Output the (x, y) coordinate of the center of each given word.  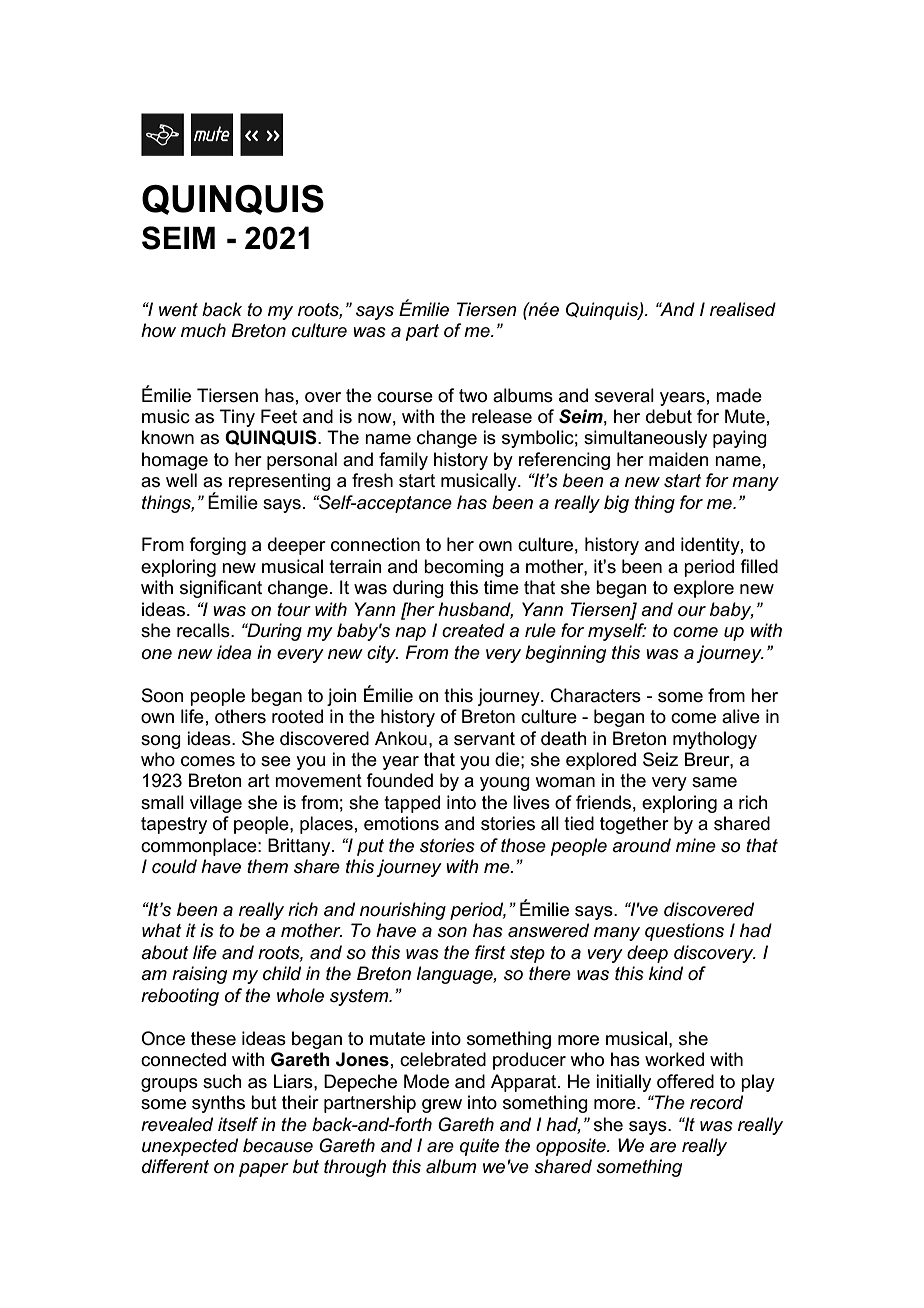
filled (759, 566)
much (203, 330)
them (267, 866)
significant (221, 589)
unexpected (190, 1147)
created (473, 630)
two (473, 396)
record (716, 1102)
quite (479, 1147)
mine (696, 845)
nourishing (403, 911)
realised (743, 309)
